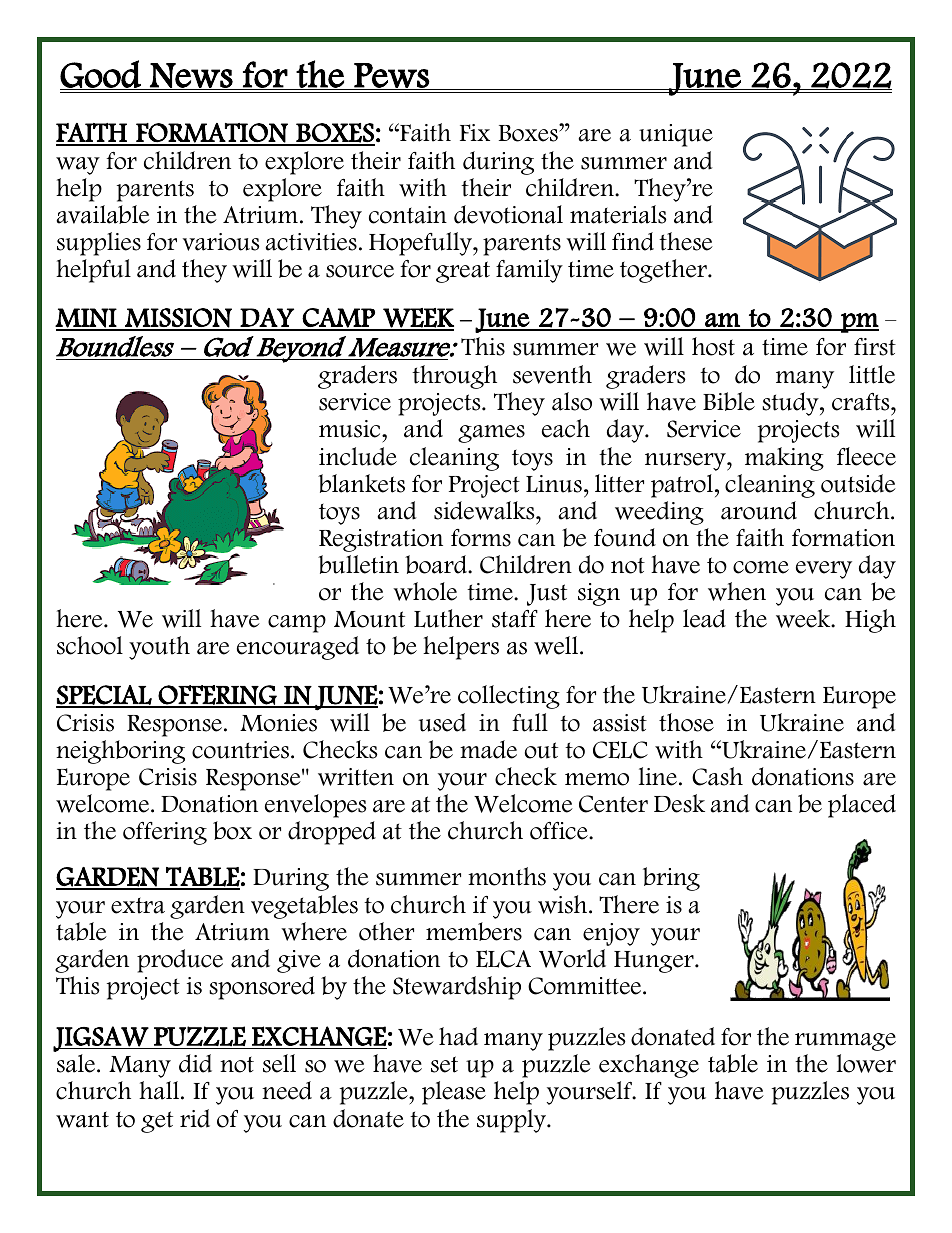 The image size is (952, 1233). I want to click on please, so click(454, 1093).
